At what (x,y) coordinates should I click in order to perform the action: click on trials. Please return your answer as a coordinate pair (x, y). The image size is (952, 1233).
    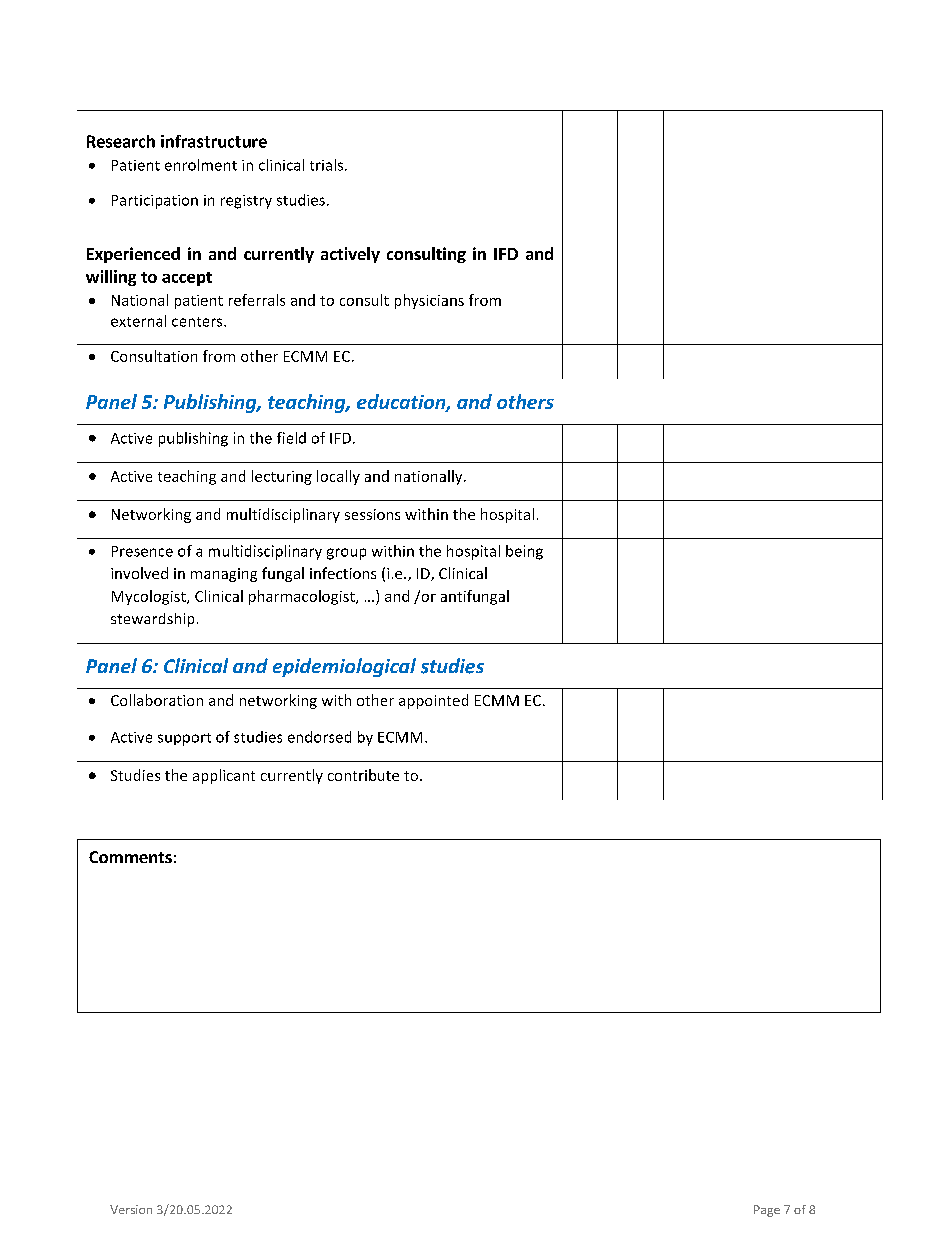
    Looking at the image, I should click on (328, 165).
